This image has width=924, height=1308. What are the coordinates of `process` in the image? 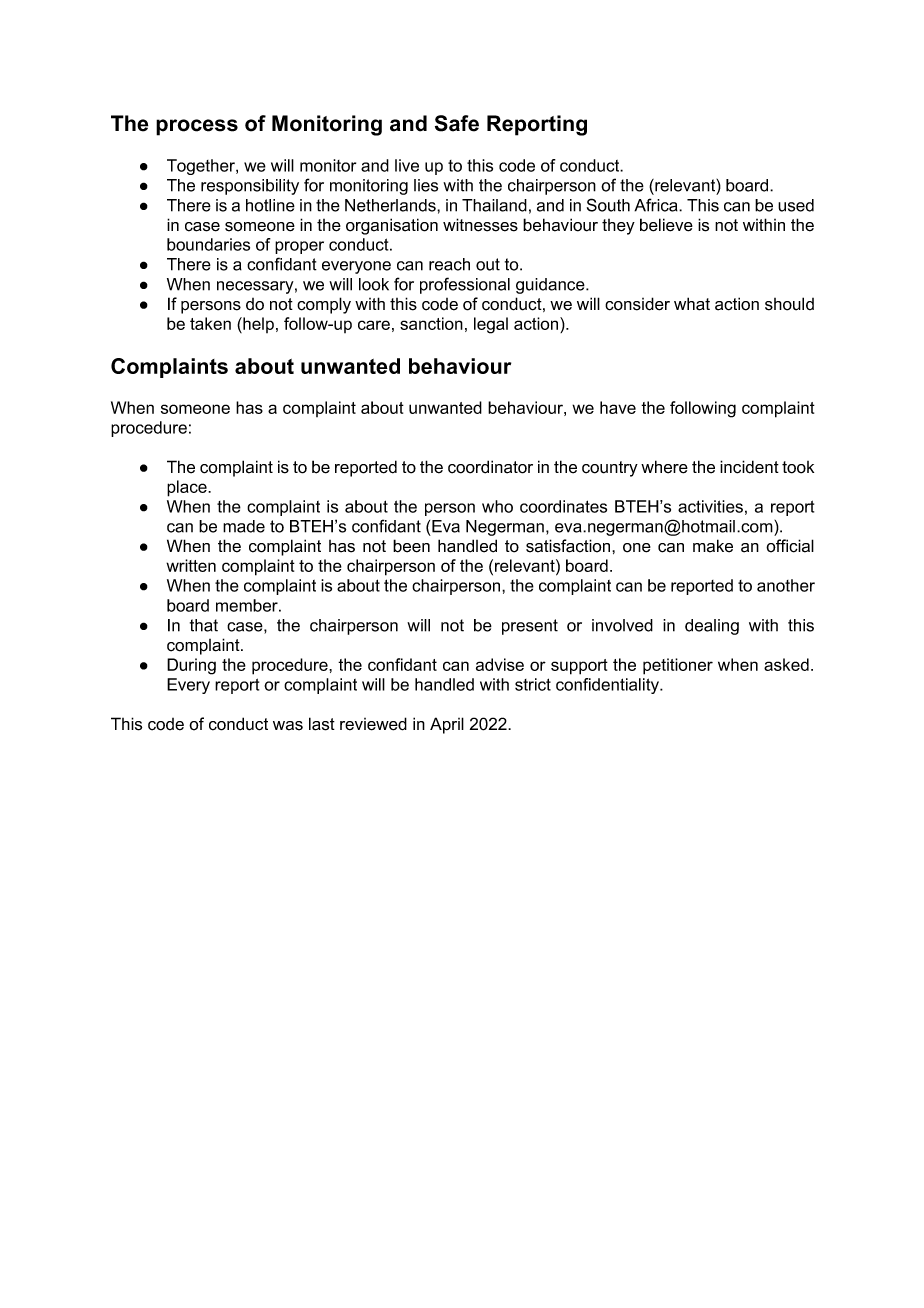 It's located at (197, 127).
